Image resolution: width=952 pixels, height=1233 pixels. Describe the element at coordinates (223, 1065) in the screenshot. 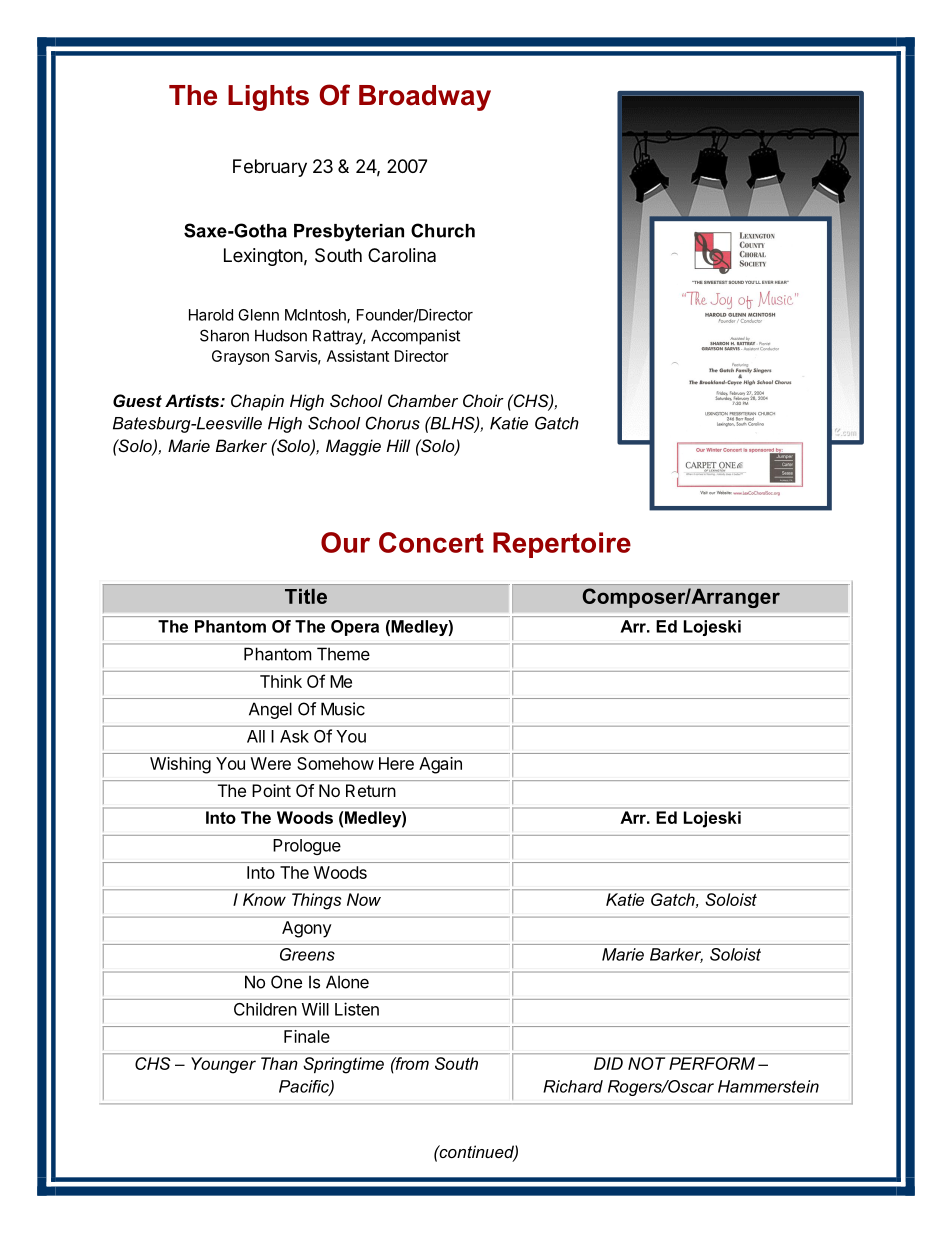

I see `Younger` at that location.
